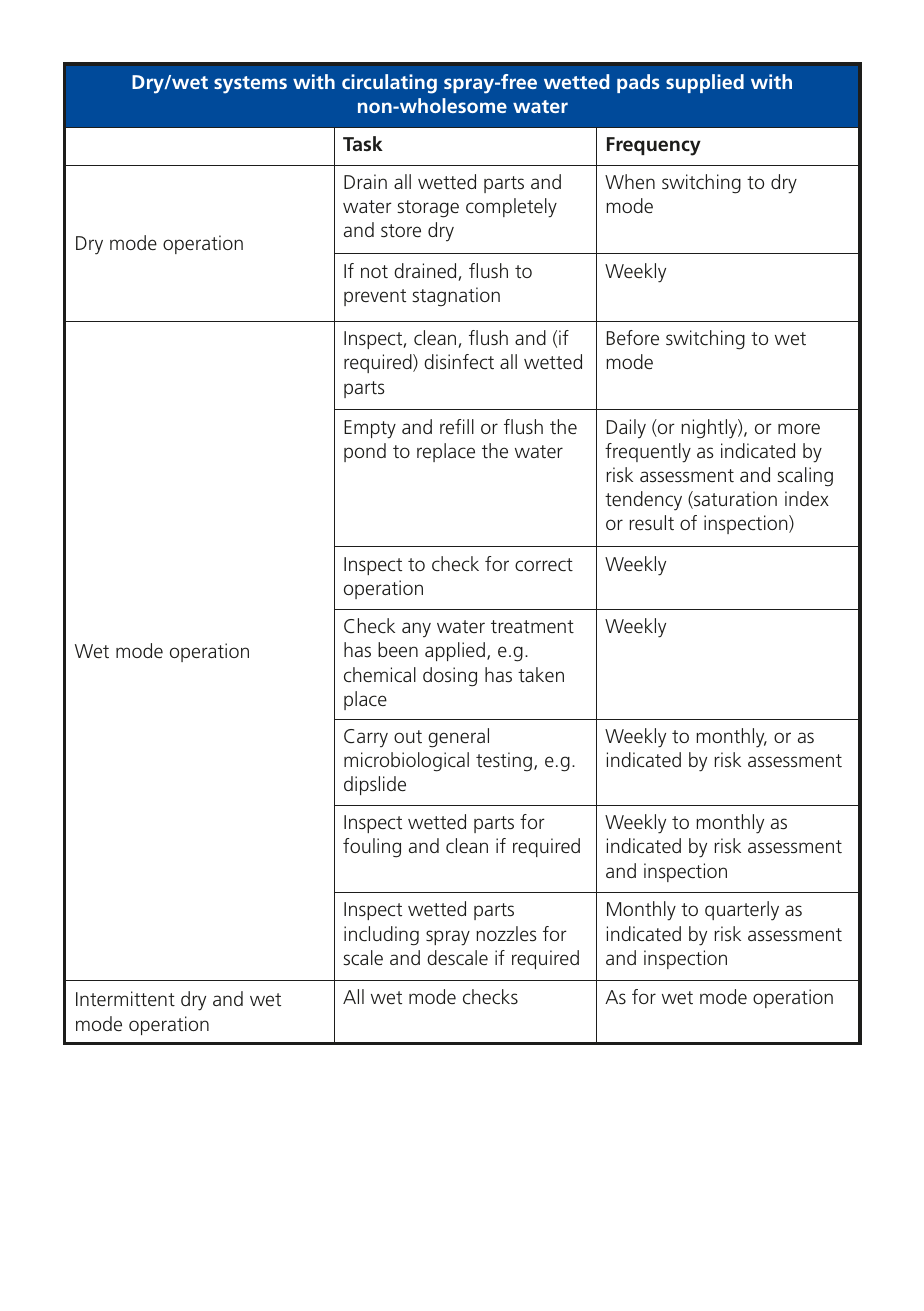 The width and height of the screenshot is (924, 1311). Describe the element at coordinates (457, 426) in the screenshot. I see `refill` at that location.
